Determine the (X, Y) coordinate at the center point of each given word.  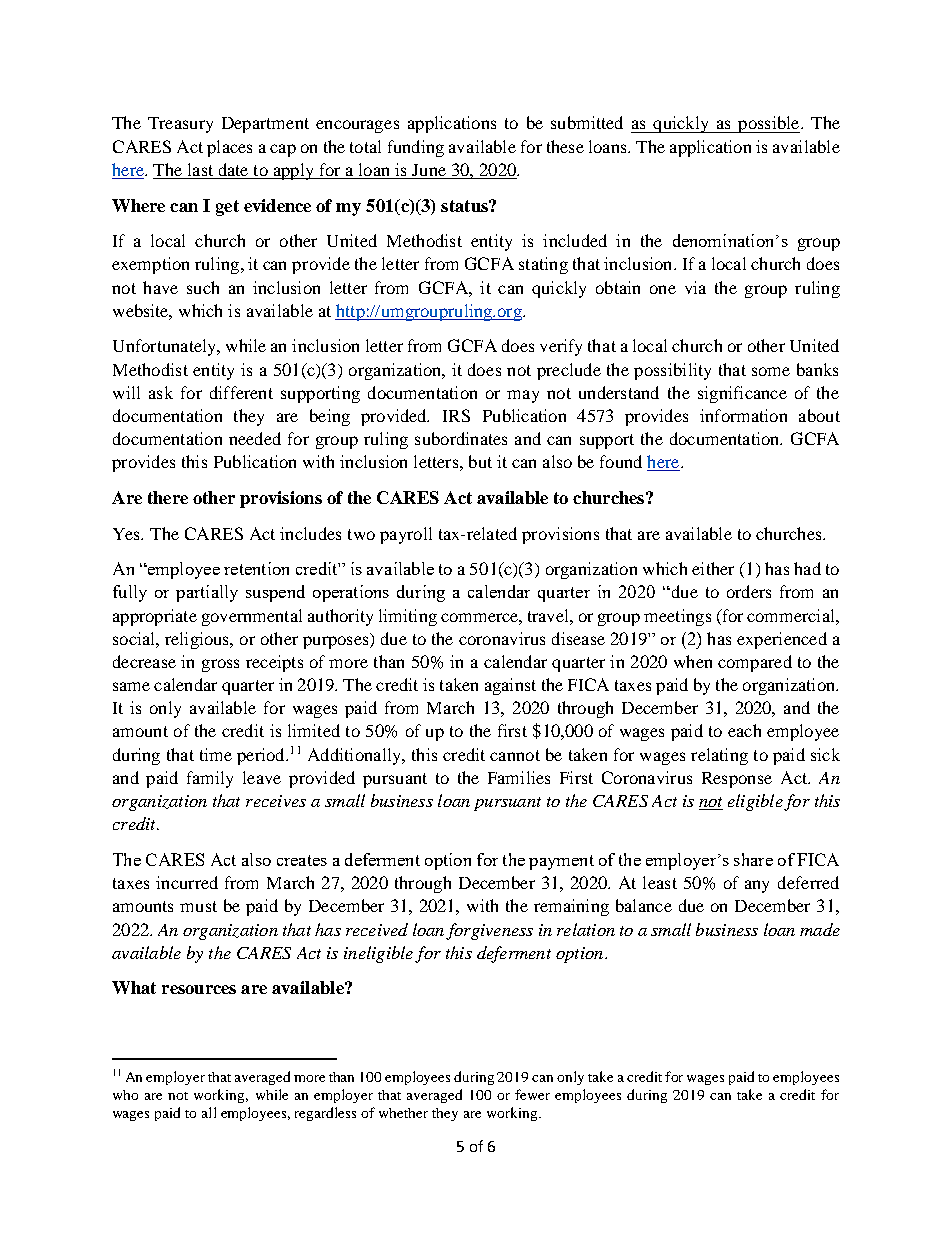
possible (769, 124)
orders (749, 591)
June (429, 170)
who (125, 1095)
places (229, 148)
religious (198, 640)
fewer (532, 1094)
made (820, 929)
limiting (408, 617)
